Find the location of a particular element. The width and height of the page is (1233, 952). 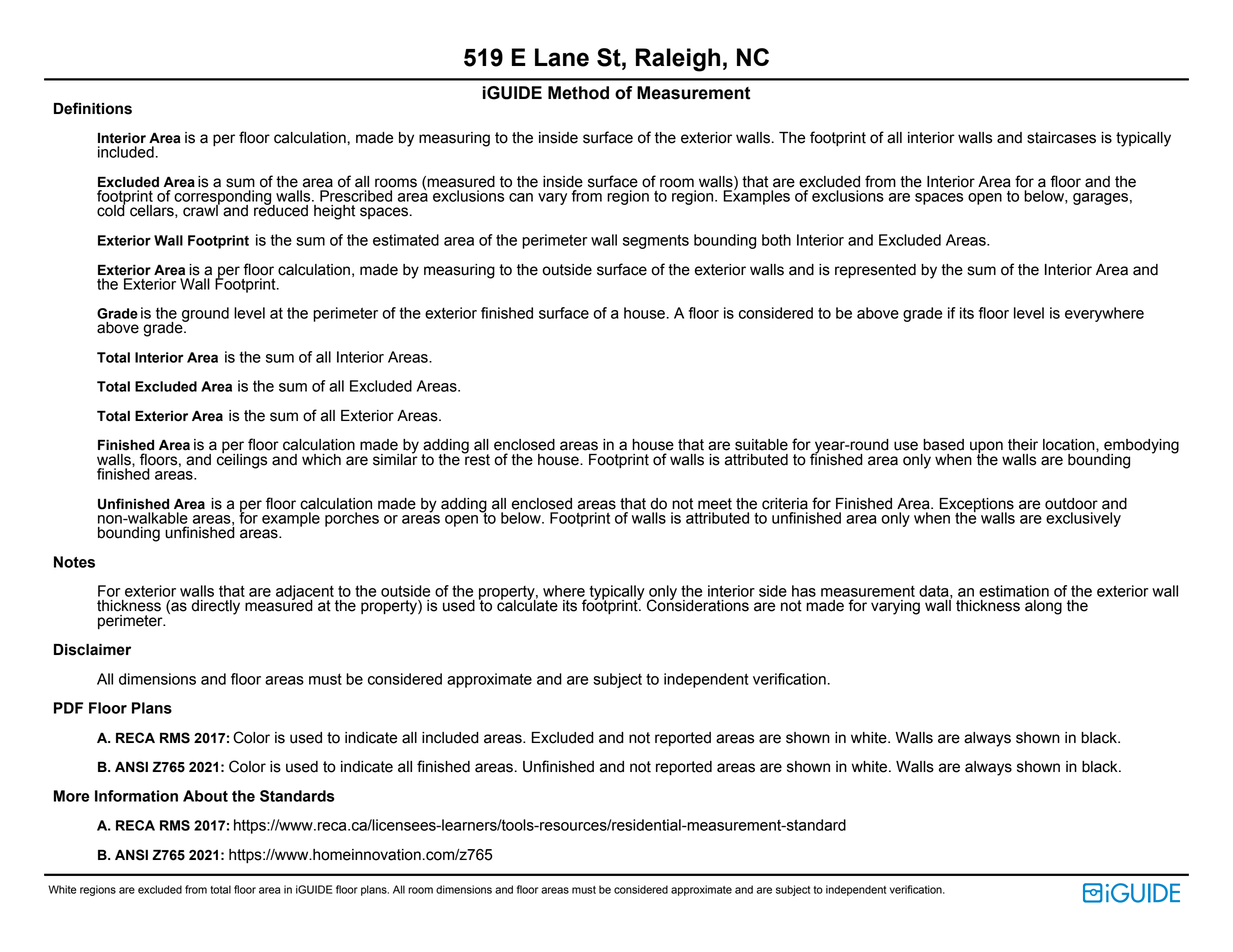

ceilings is located at coordinates (242, 460).
